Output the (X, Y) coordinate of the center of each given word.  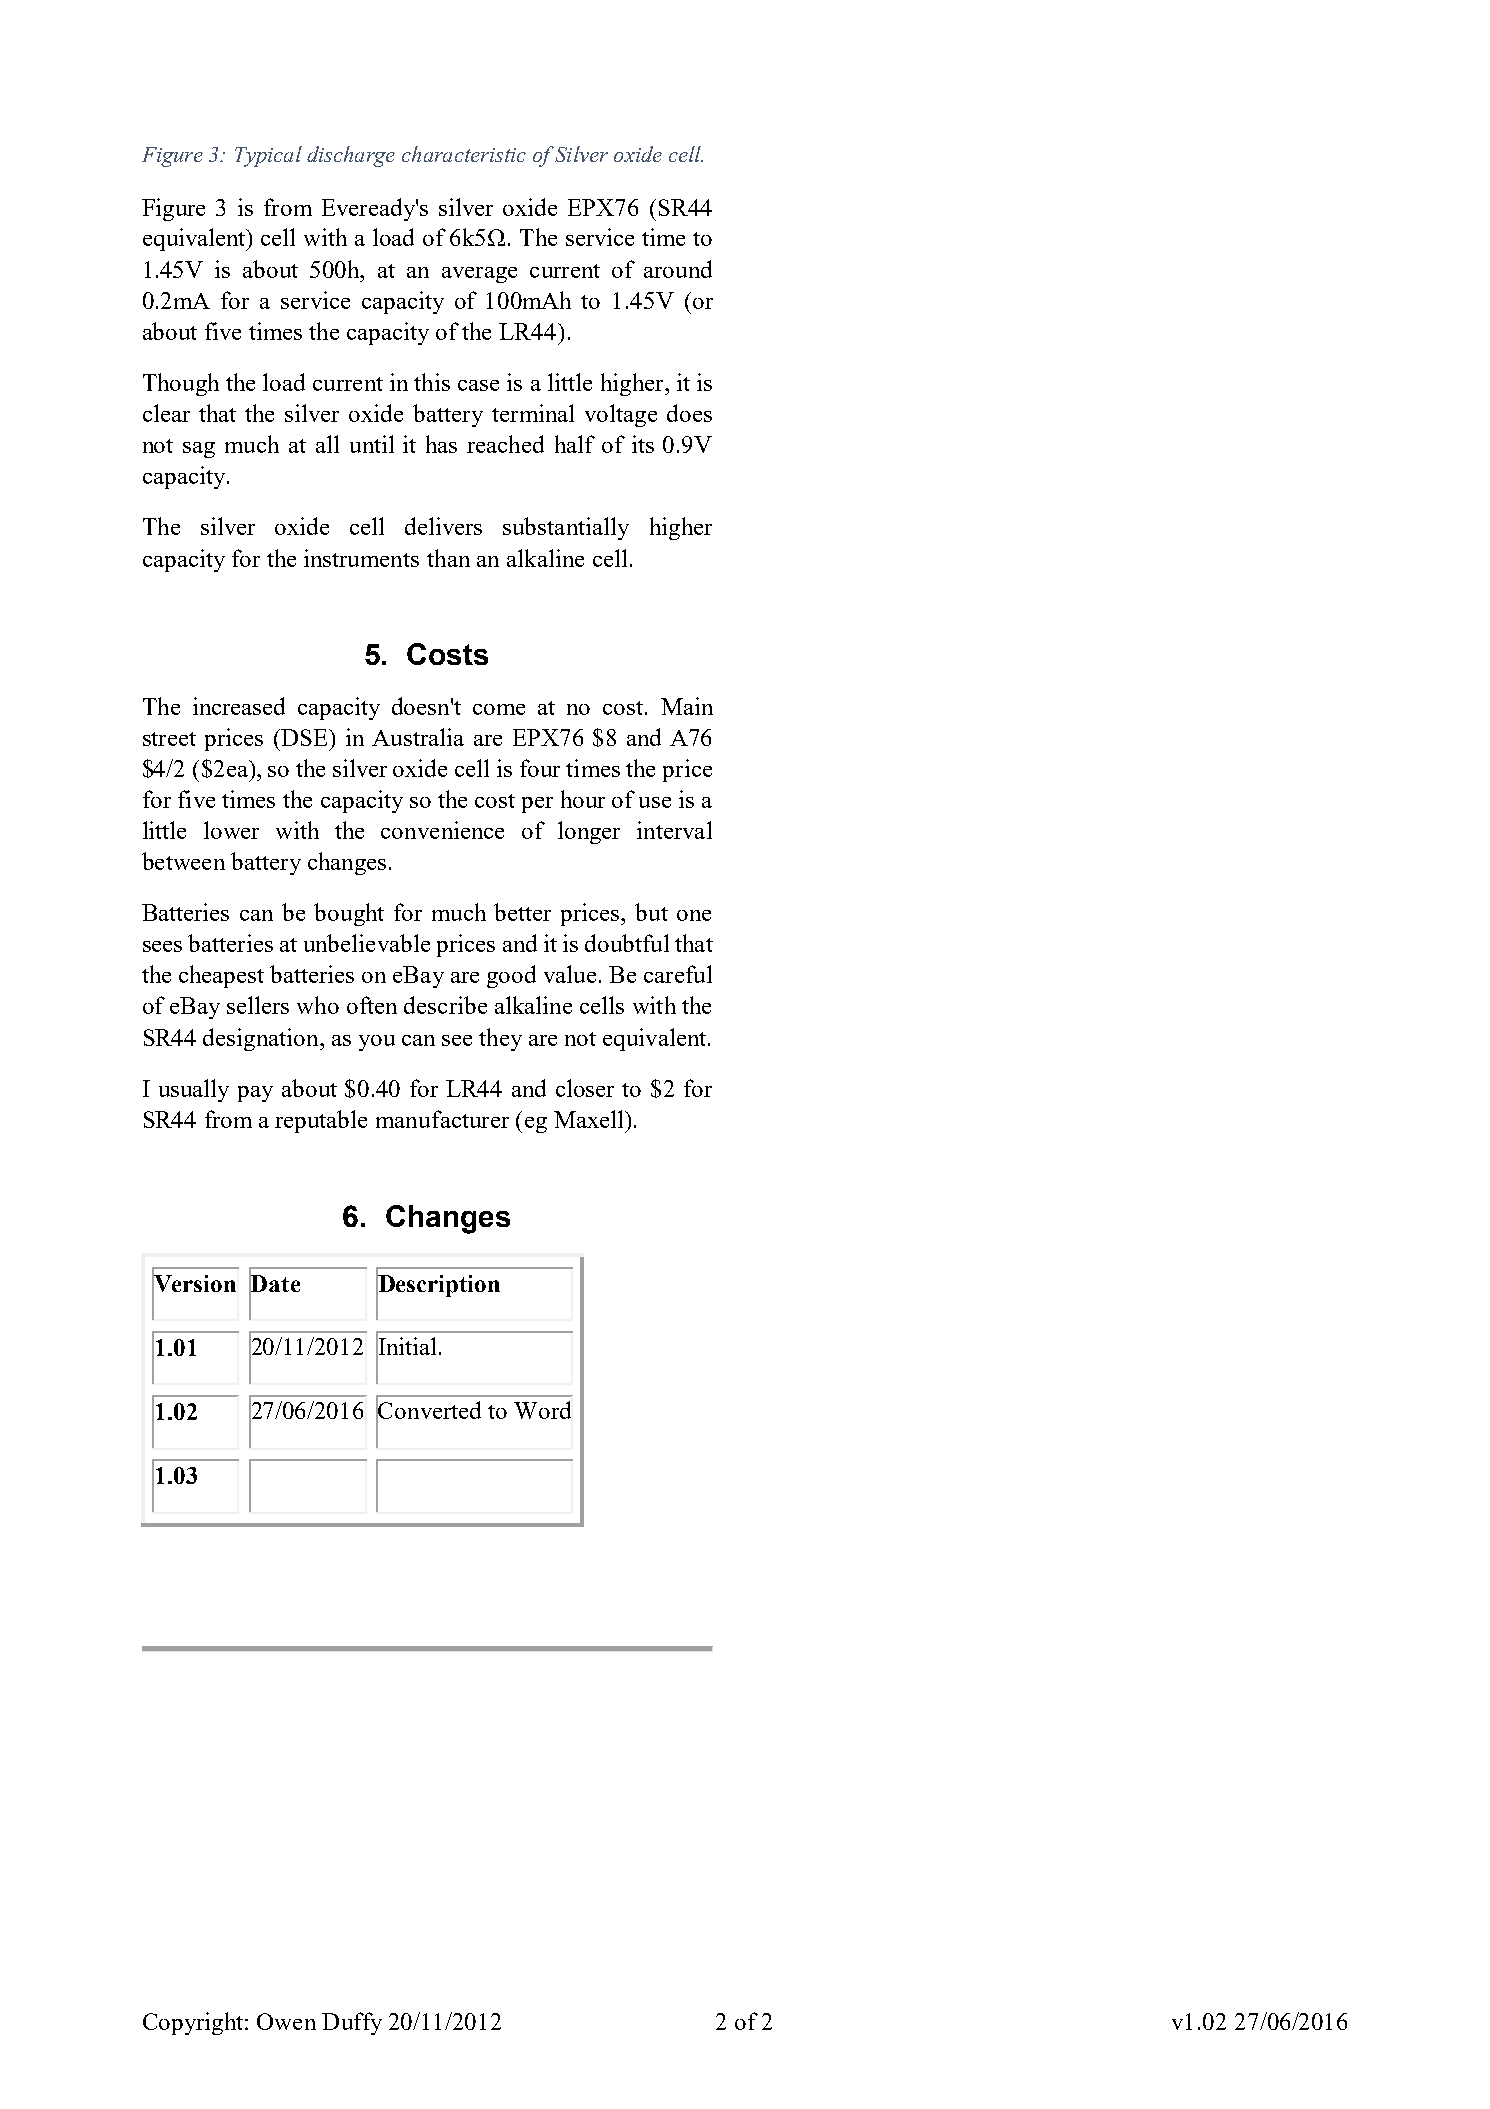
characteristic (464, 154)
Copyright (194, 2023)
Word (542, 1410)
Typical (268, 156)
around (678, 269)
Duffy (352, 2023)
